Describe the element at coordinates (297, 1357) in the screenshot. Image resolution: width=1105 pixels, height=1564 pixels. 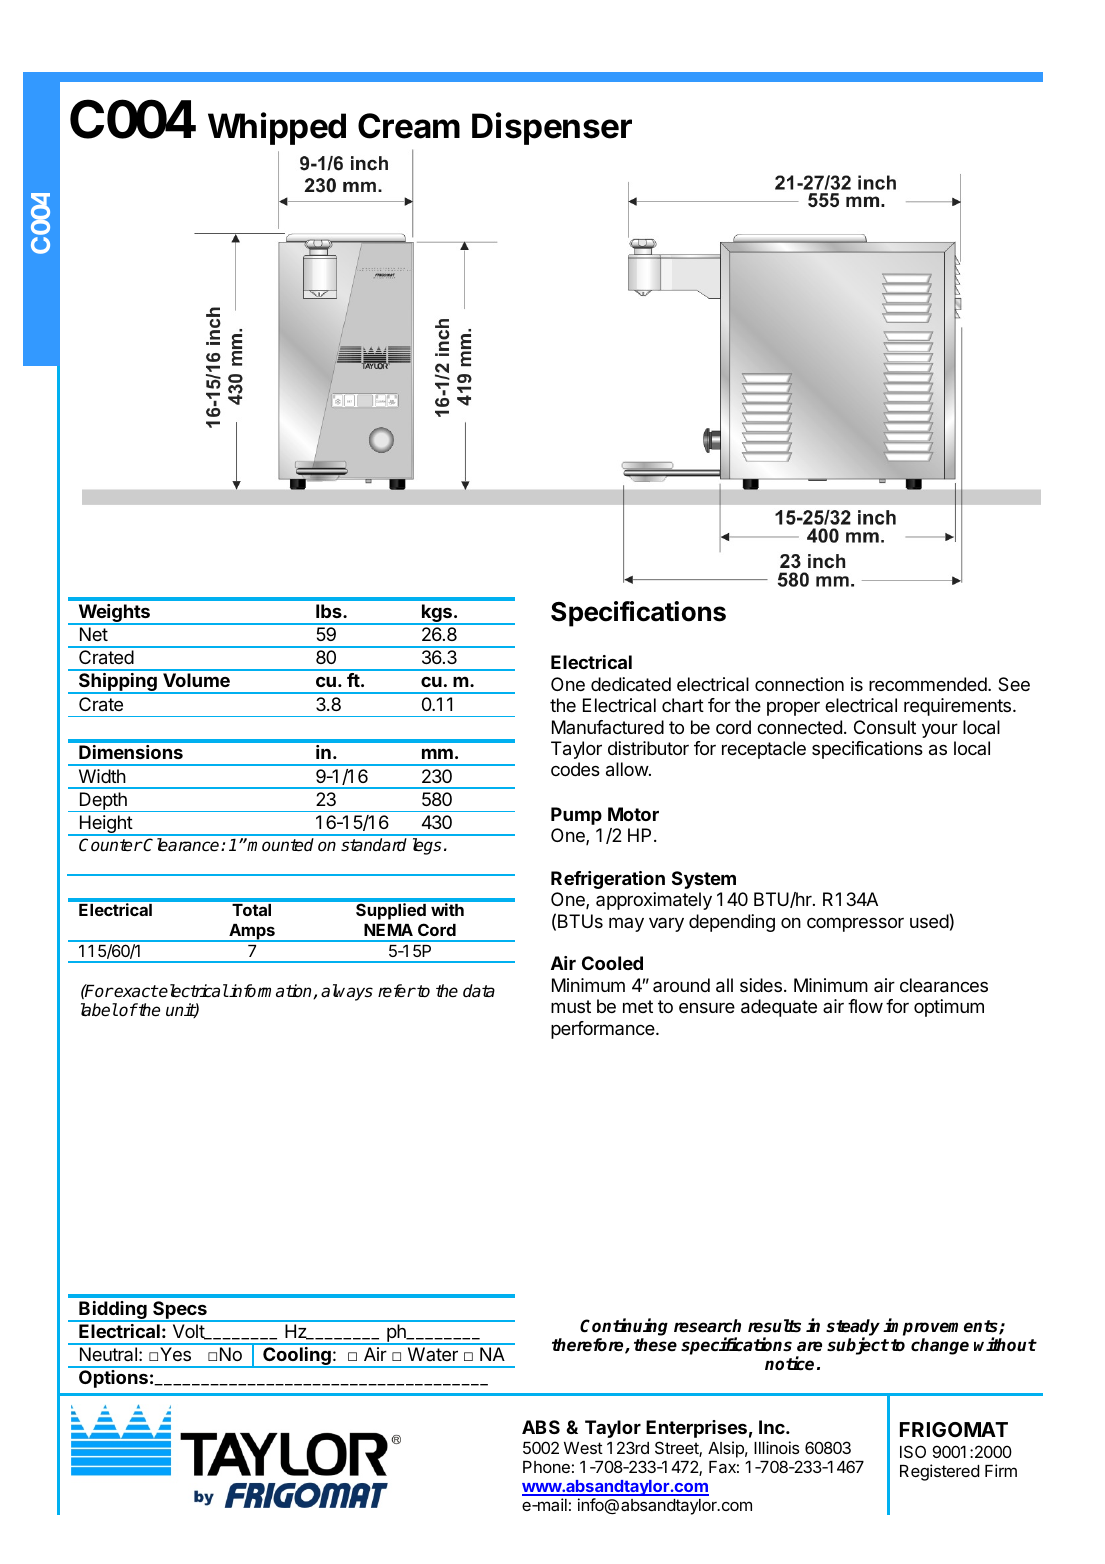
I see `Cooling` at that location.
